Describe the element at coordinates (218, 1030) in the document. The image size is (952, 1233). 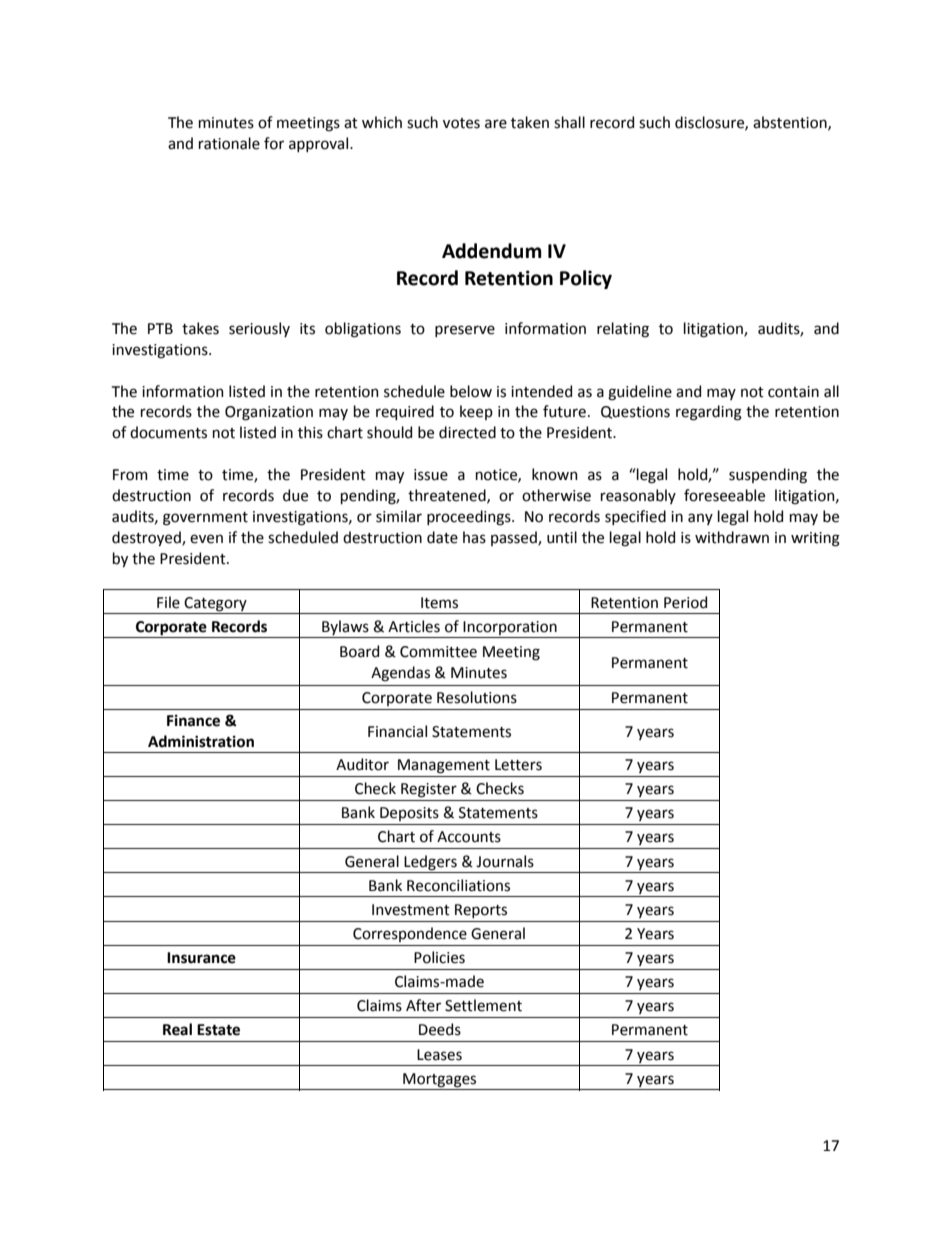
I see `Estate` at that location.
